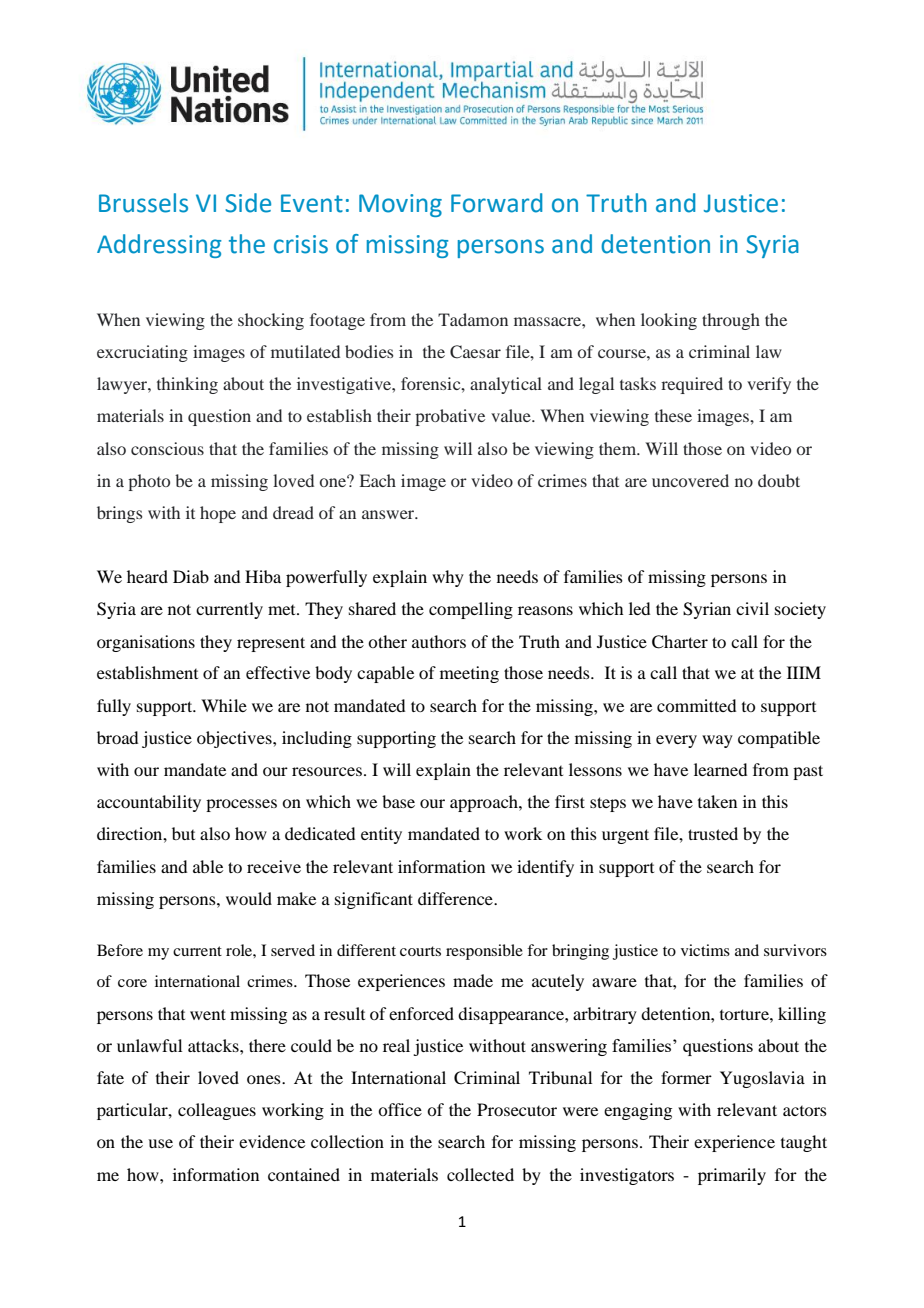 The height and width of the image is (1308, 924). I want to click on made, so click(473, 980).
